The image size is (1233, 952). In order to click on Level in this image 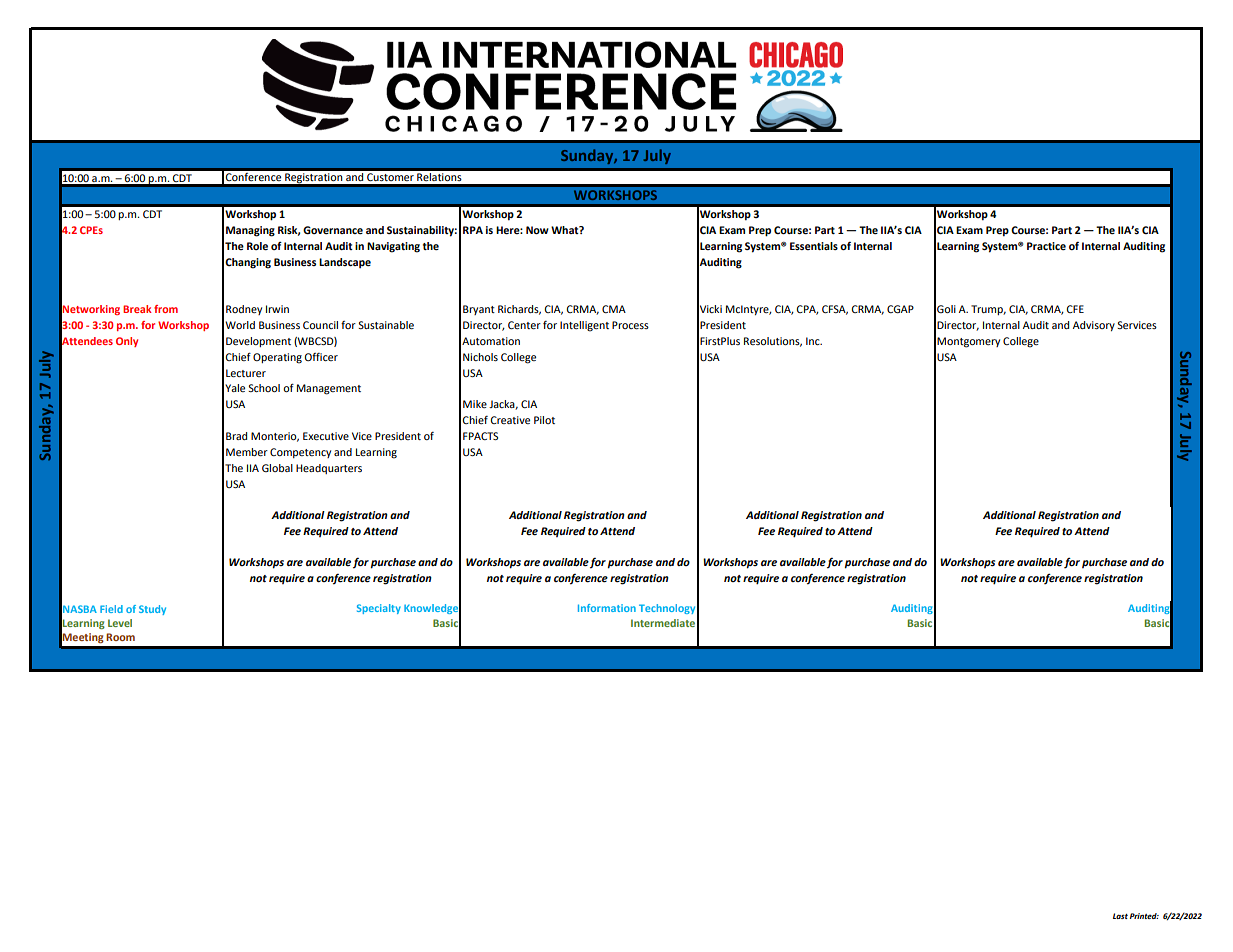, I will do `click(120, 623)`.
